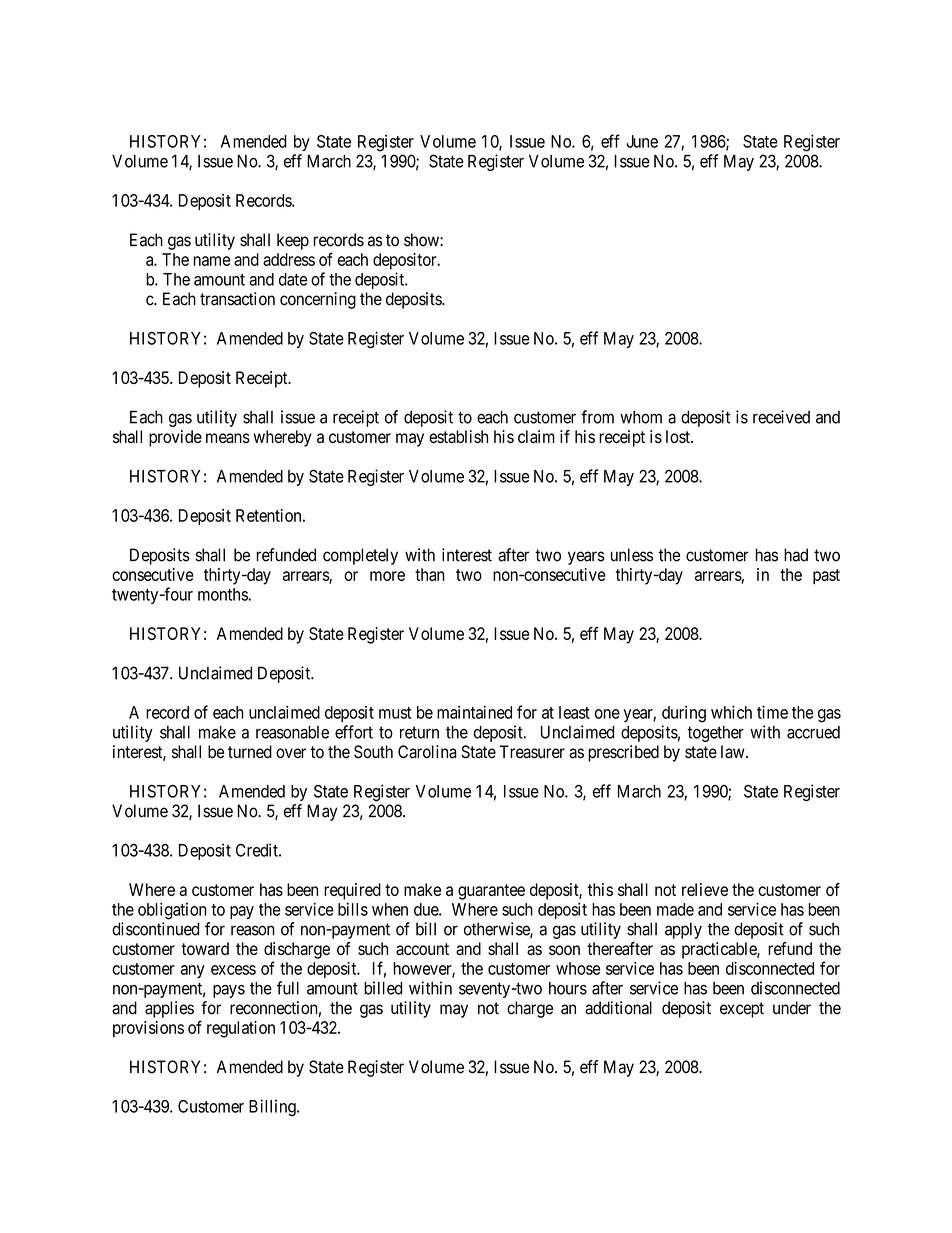 This screenshot has height=1233, width=952. What do you see at coordinates (568, 988) in the screenshot?
I see `hours` at bounding box center [568, 988].
